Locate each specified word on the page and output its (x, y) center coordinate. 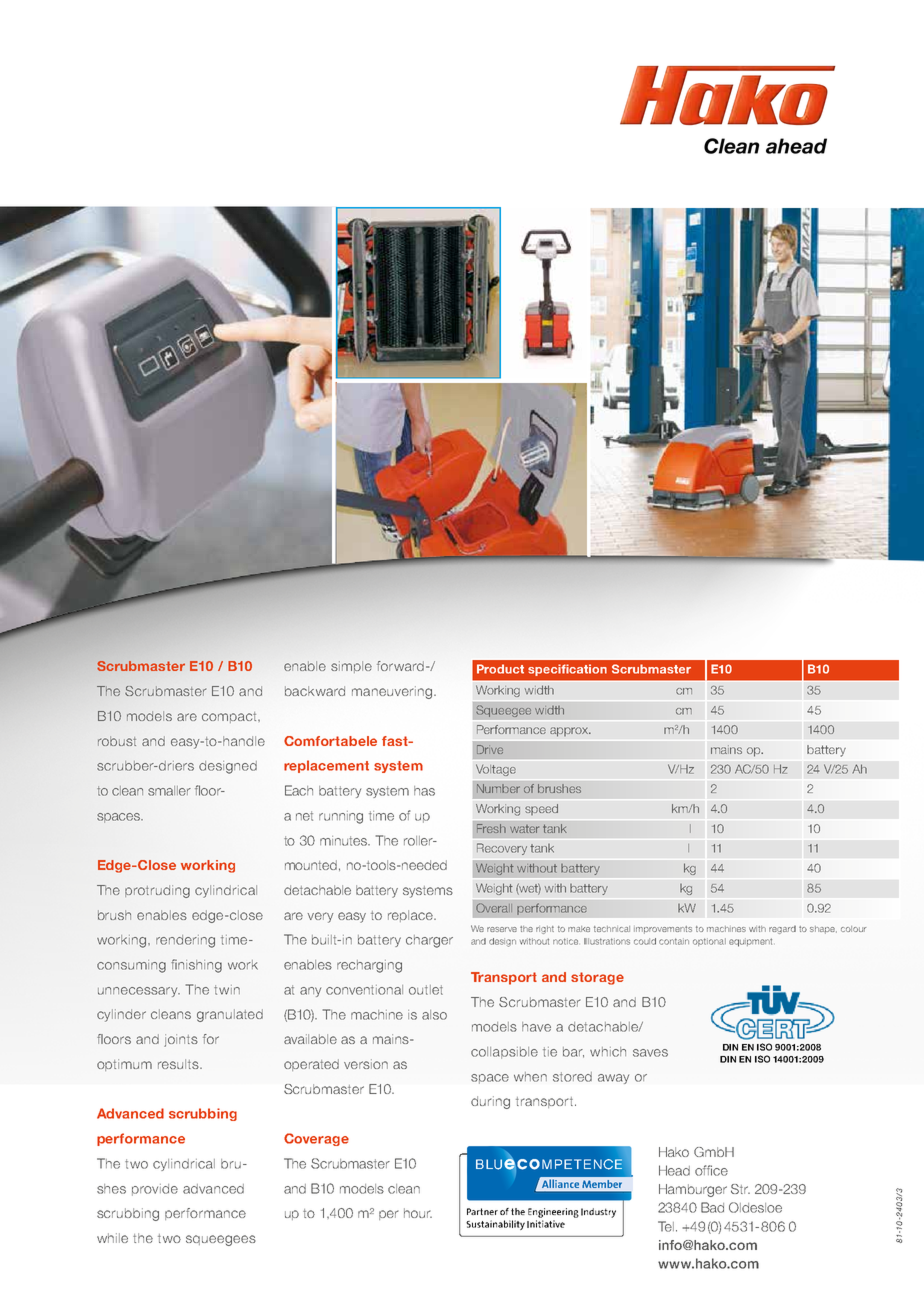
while (112, 1238)
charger (429, 941)
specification (567, 670)
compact (230, 717)
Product (500, 669)
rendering (185, 941)
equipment (750, 942)
